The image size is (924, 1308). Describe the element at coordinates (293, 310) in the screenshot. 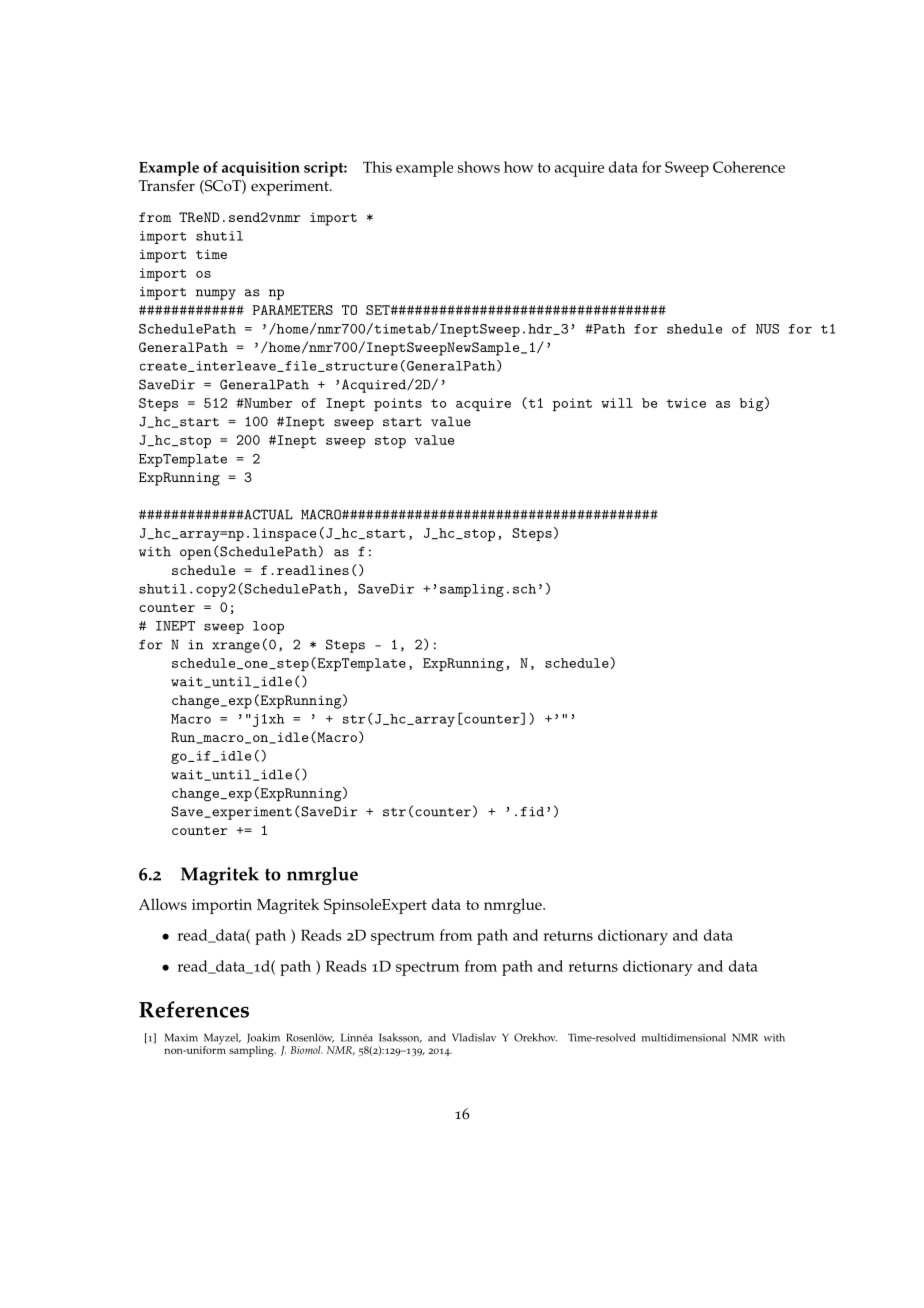

I see `PARAMETERS` at that location.
